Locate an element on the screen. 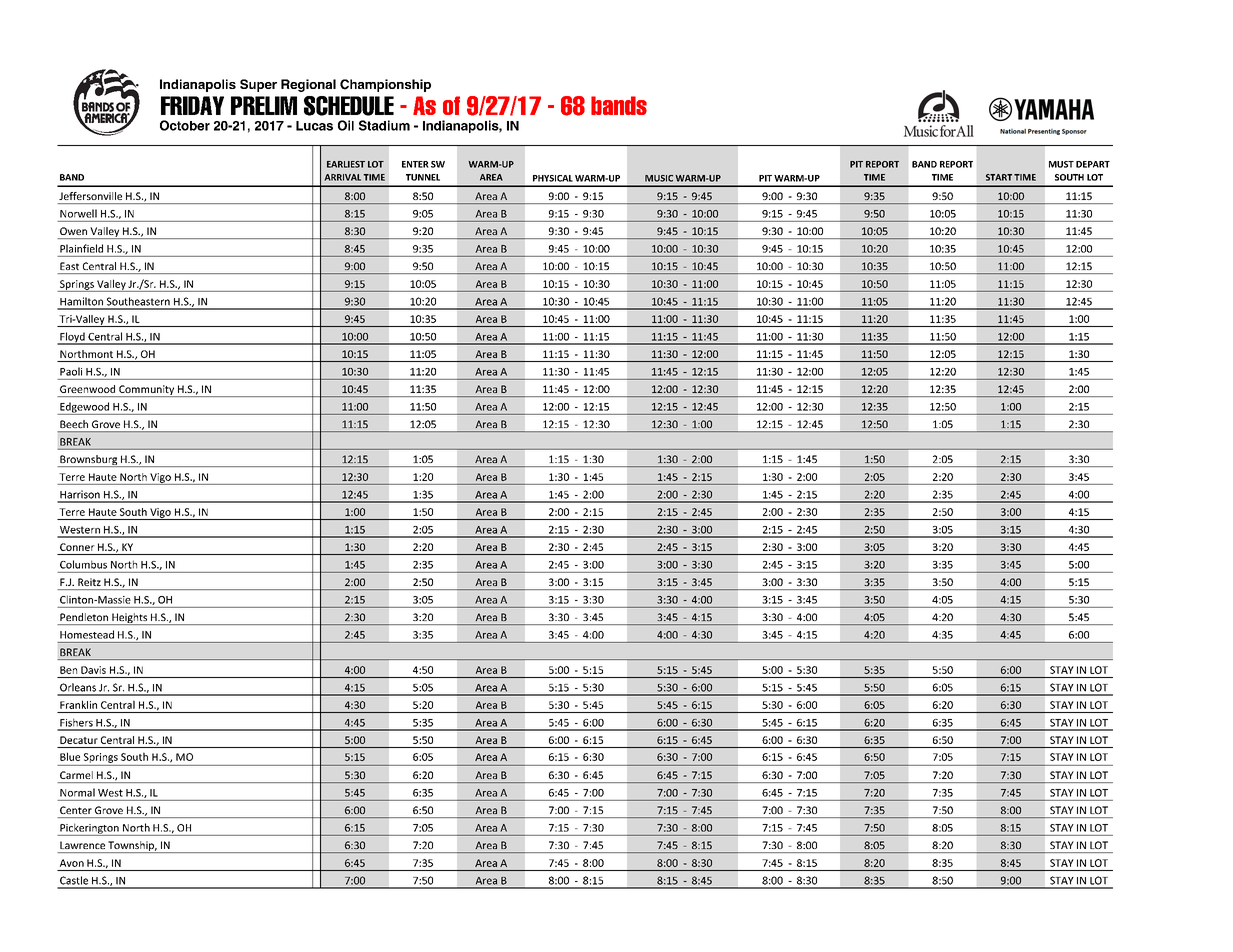 The image size is (1233, 952). Community is located at coordinates (147, 391).
